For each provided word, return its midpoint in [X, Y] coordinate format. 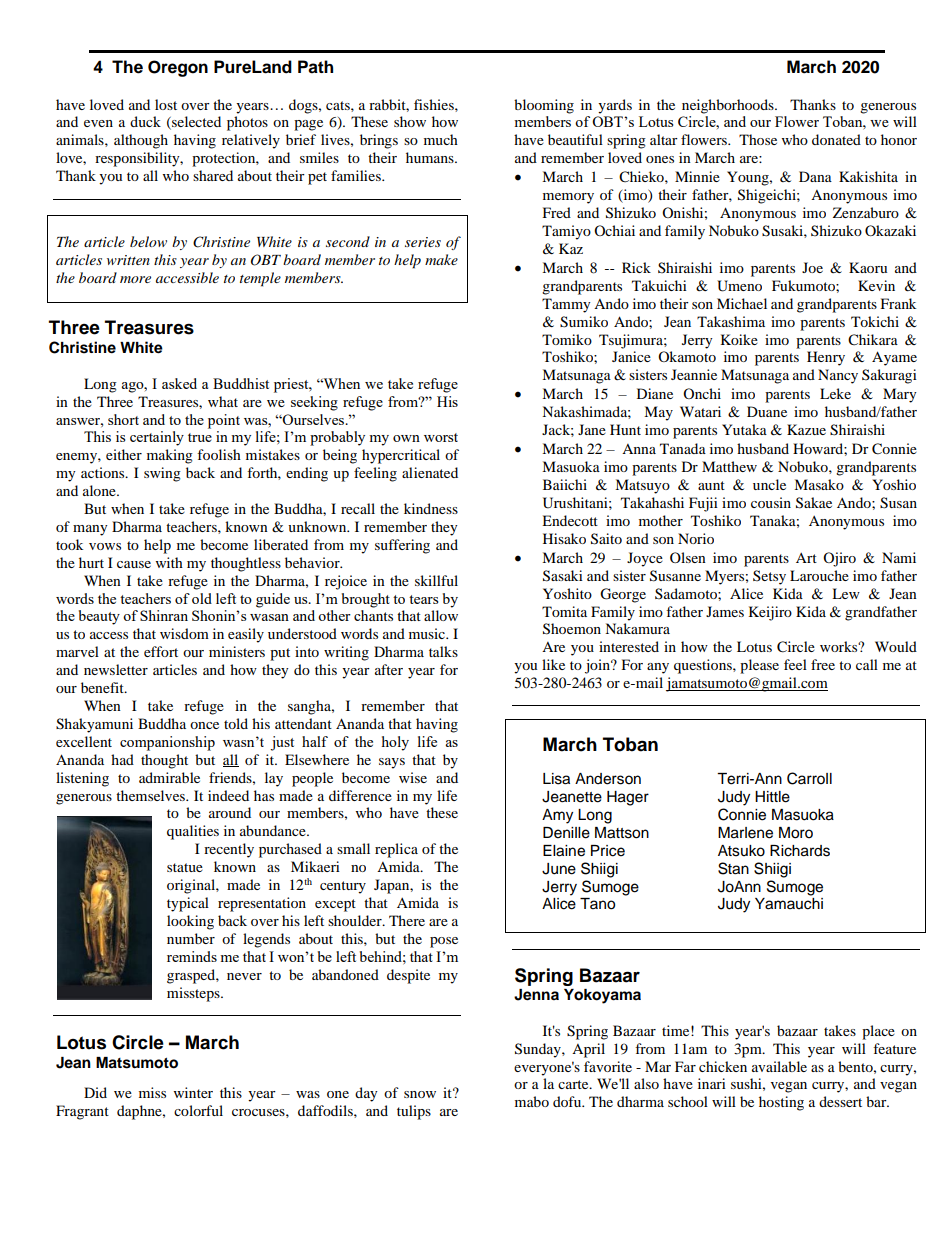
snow [420, 1094]
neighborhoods [729, 106]
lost [166, 104]
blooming [544, 106]
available [779, 1066]
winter [193, 1092]
